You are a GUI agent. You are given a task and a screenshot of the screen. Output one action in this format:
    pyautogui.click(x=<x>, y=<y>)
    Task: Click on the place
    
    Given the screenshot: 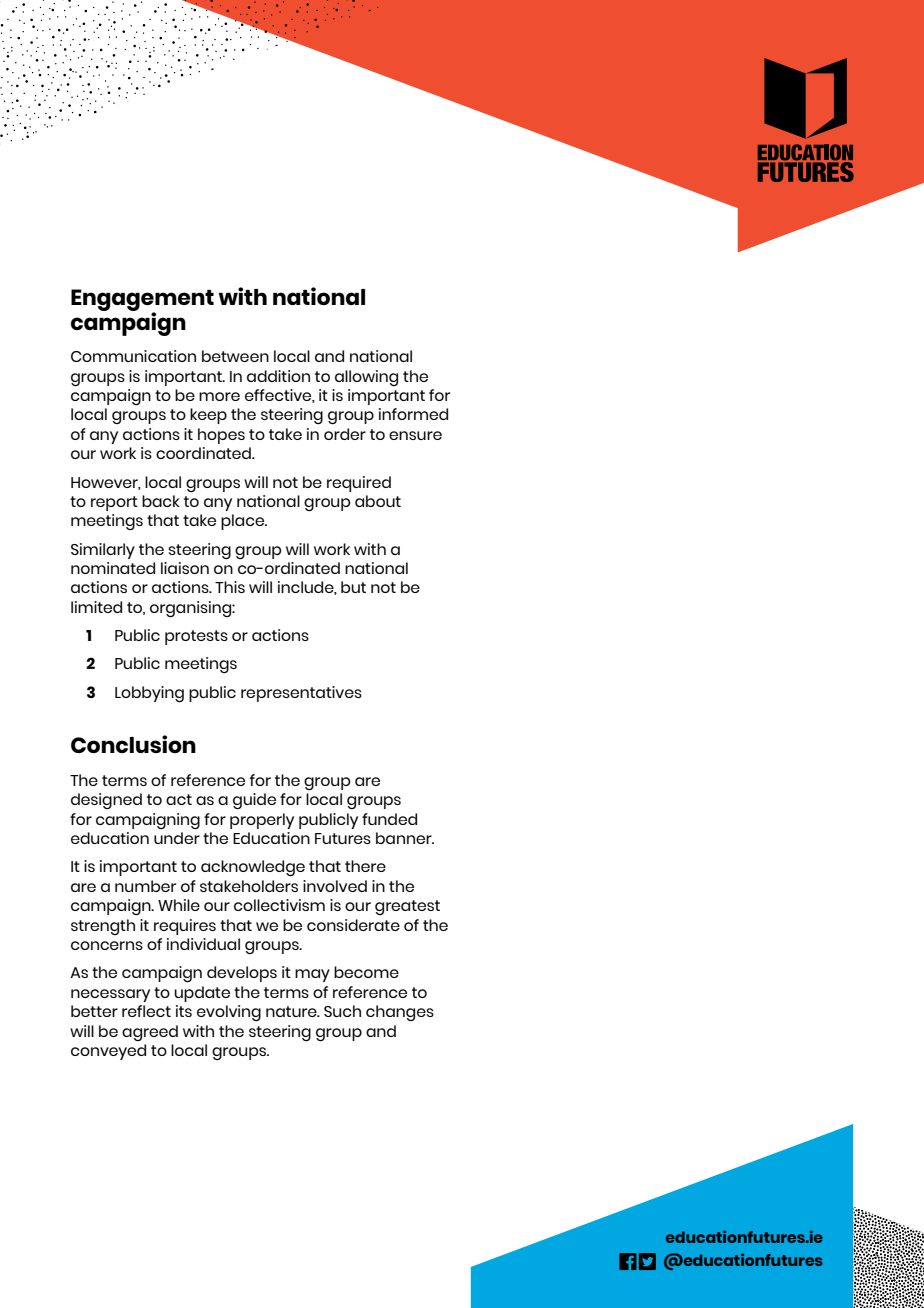 What is the action you would take?
    pyautogui.click(x=244, y=522)
